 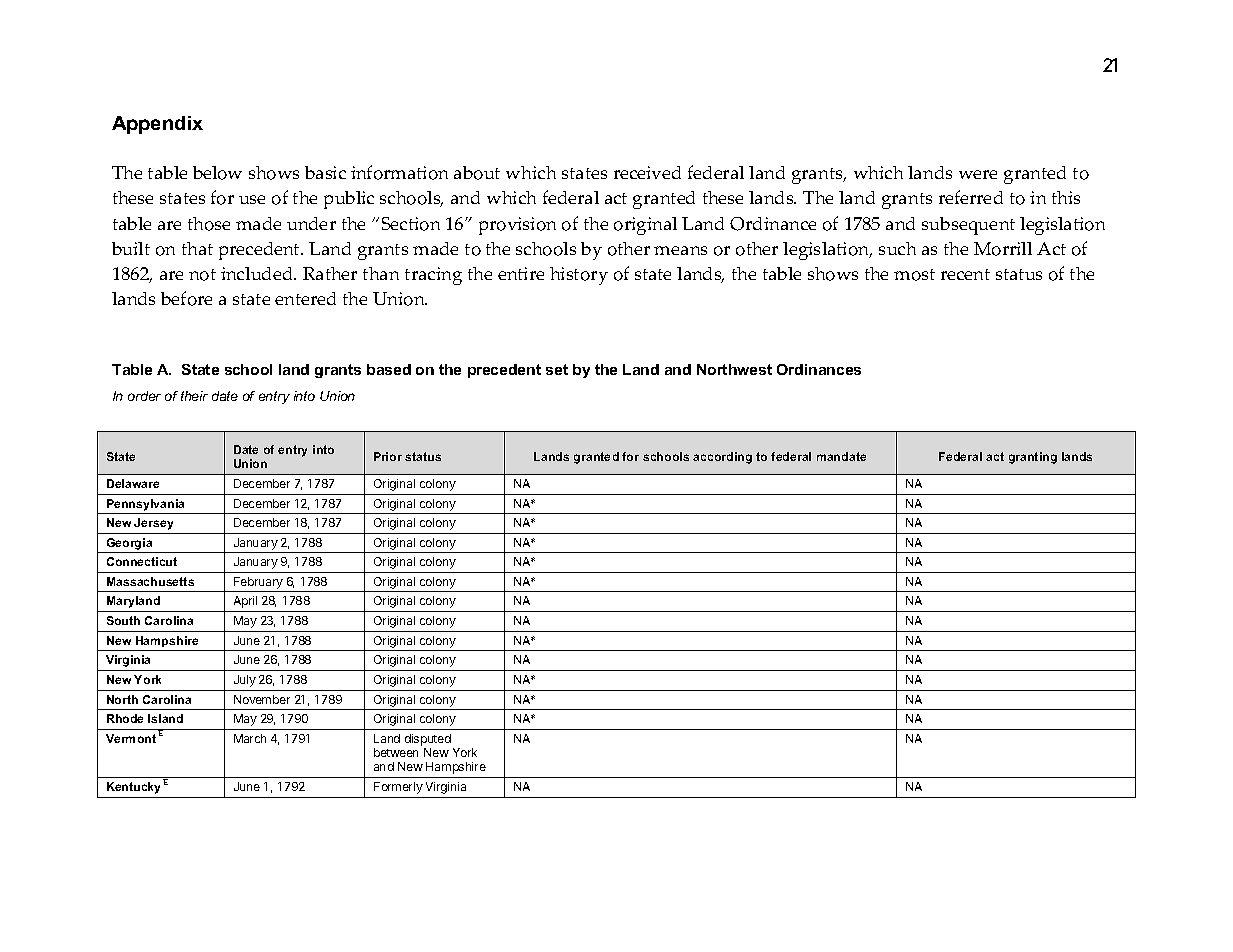 I want to click on Formerly, so click(x=398, y=788).
